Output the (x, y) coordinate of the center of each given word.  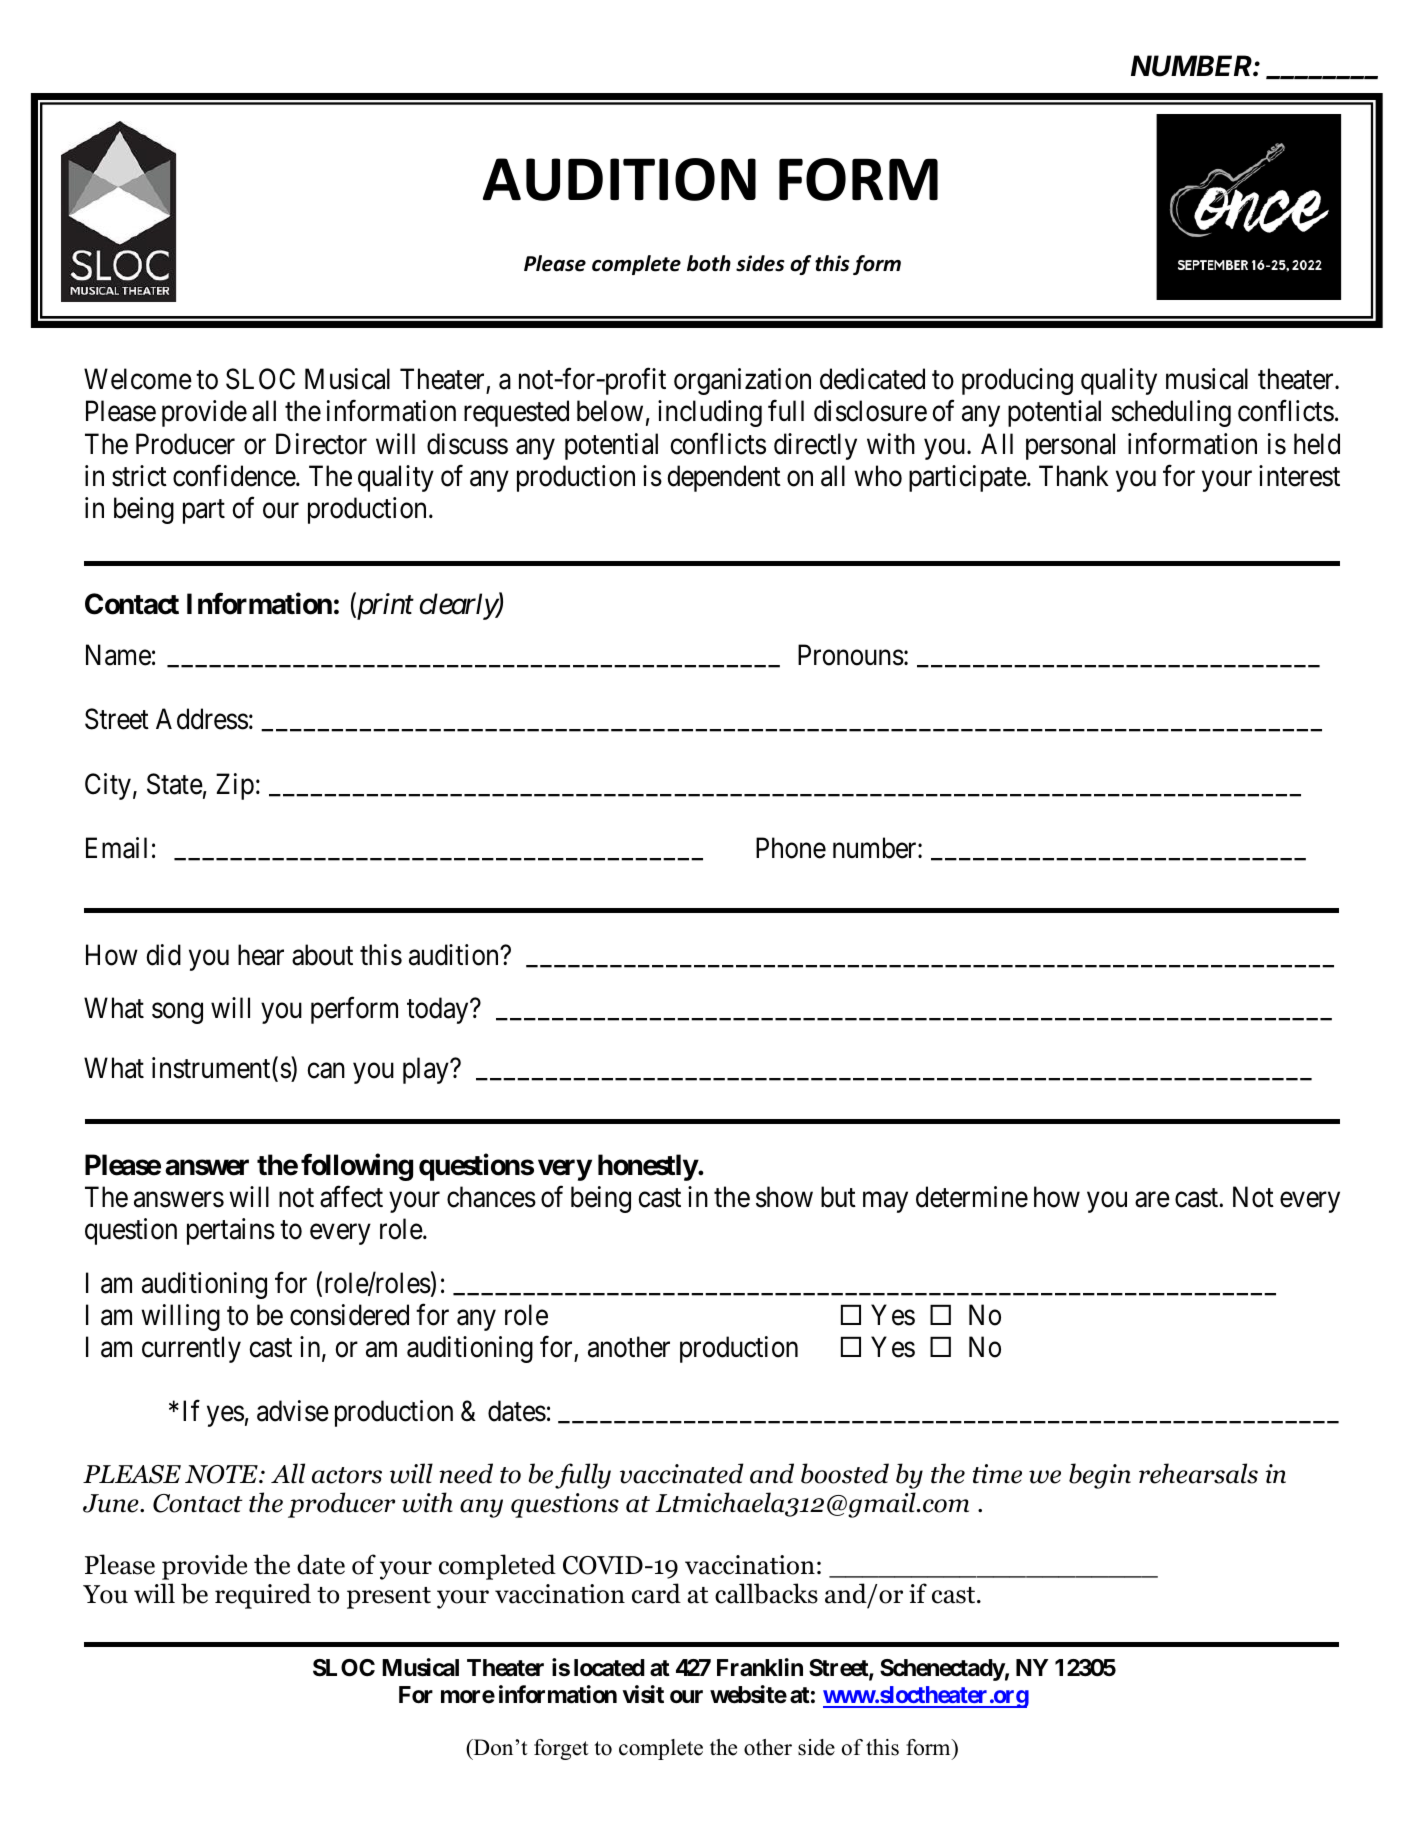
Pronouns (851, 655)
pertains (231, 1231)
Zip (235, 786)
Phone (791, 848)
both (709, 263)
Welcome (138, 379)
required (263, 1596)
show (784, 1197)
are (1152, 1200)
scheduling (1171, 413)
